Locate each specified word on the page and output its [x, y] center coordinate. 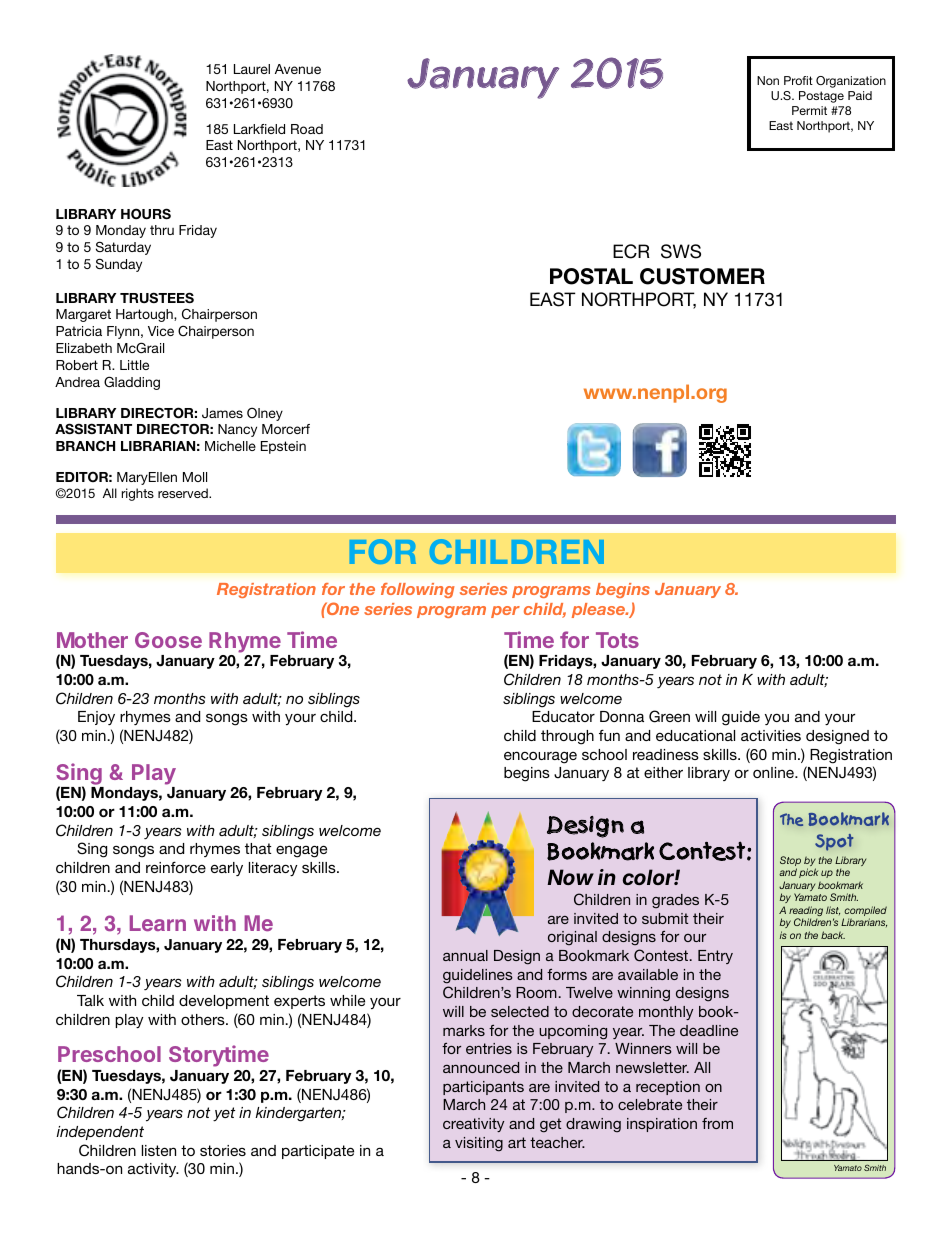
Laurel [252, 69]
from [717, 1123]
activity [153, 1170]
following [417, 590]
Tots [617, 640]
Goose [168, 640]
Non [768, 80]
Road [307, 129]
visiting [479, 1144]
